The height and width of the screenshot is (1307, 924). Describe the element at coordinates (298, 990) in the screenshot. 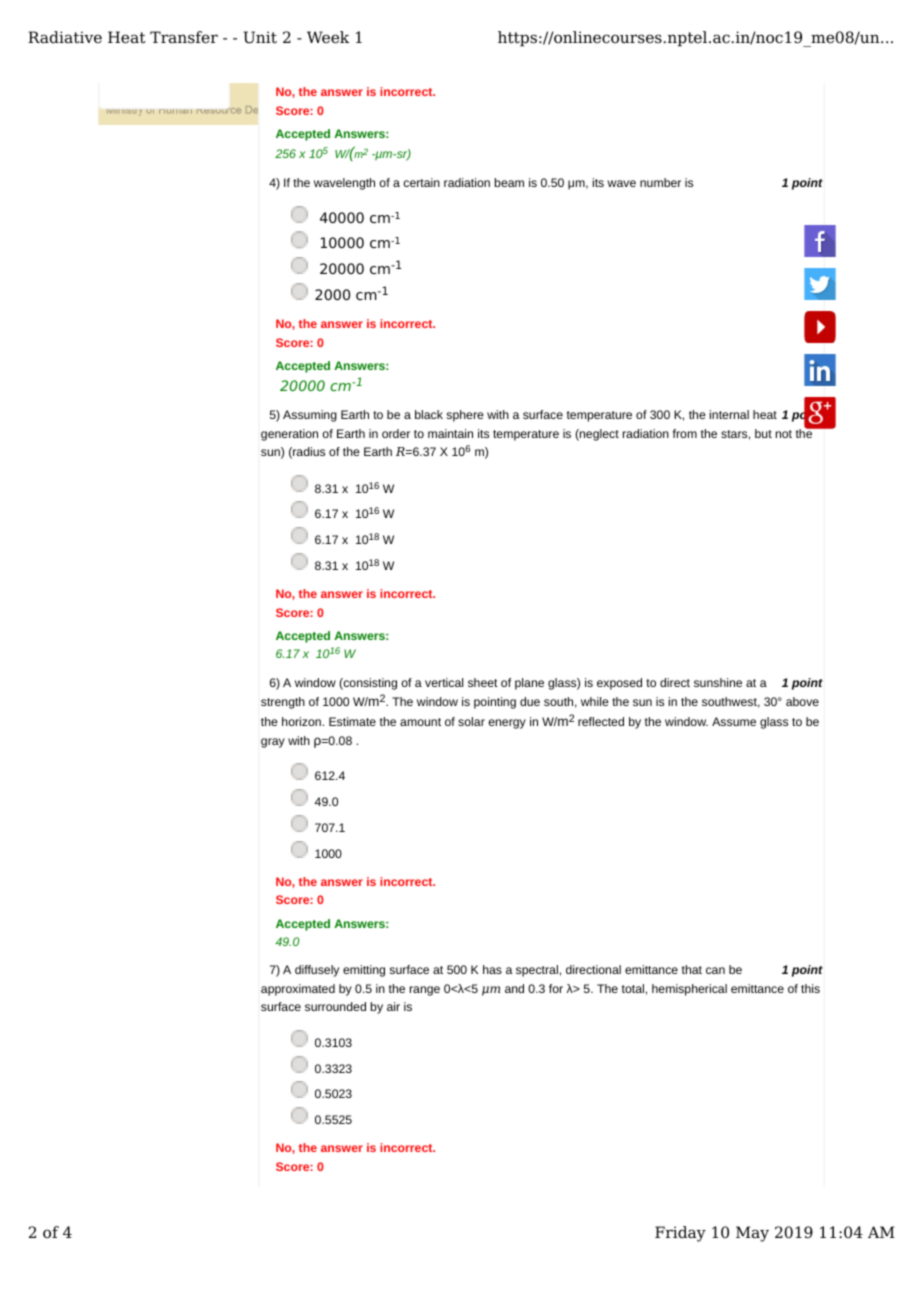

I see `approximated` at that location.
